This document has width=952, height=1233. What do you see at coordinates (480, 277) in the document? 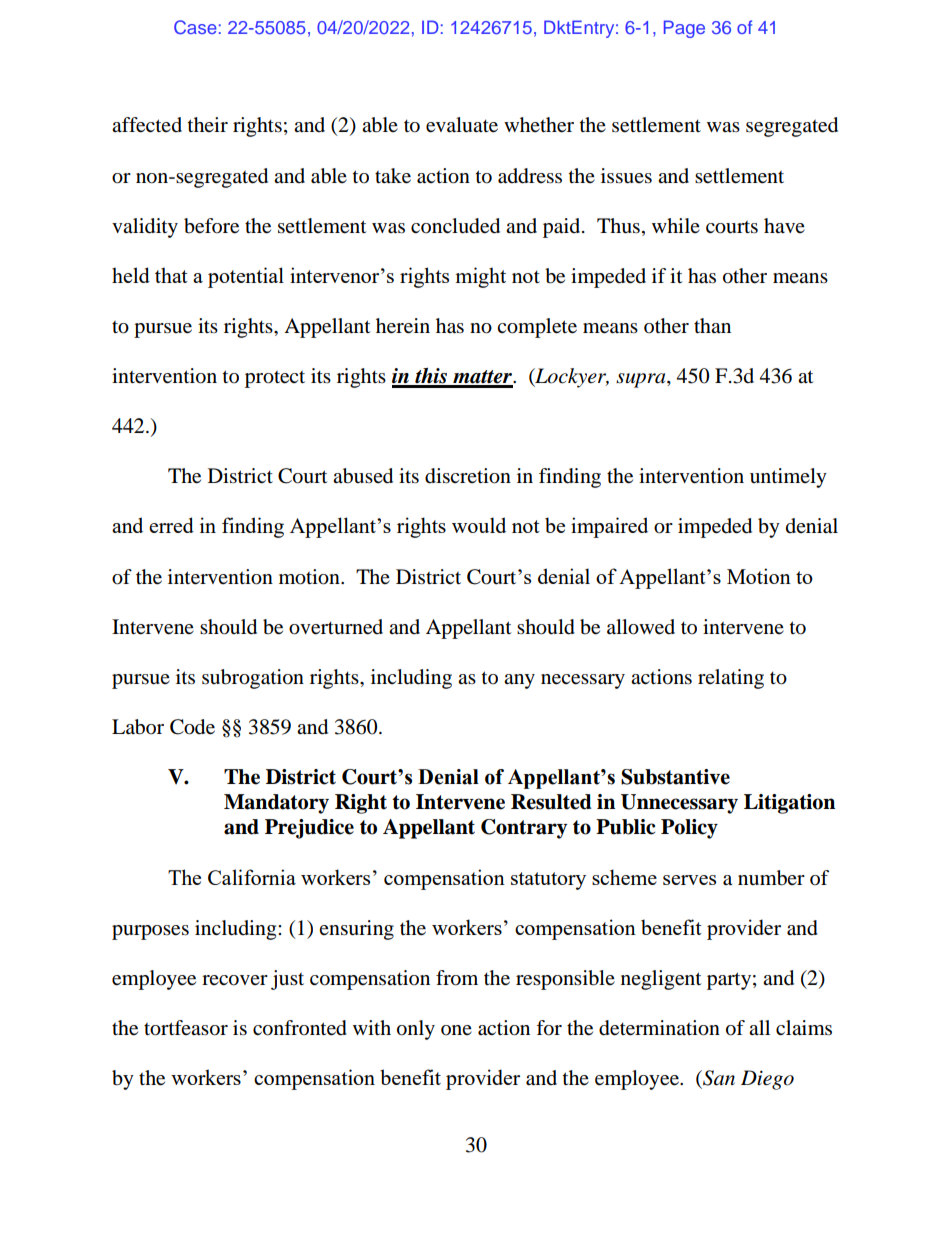
I see `might` at bounding box center [480, 277].
